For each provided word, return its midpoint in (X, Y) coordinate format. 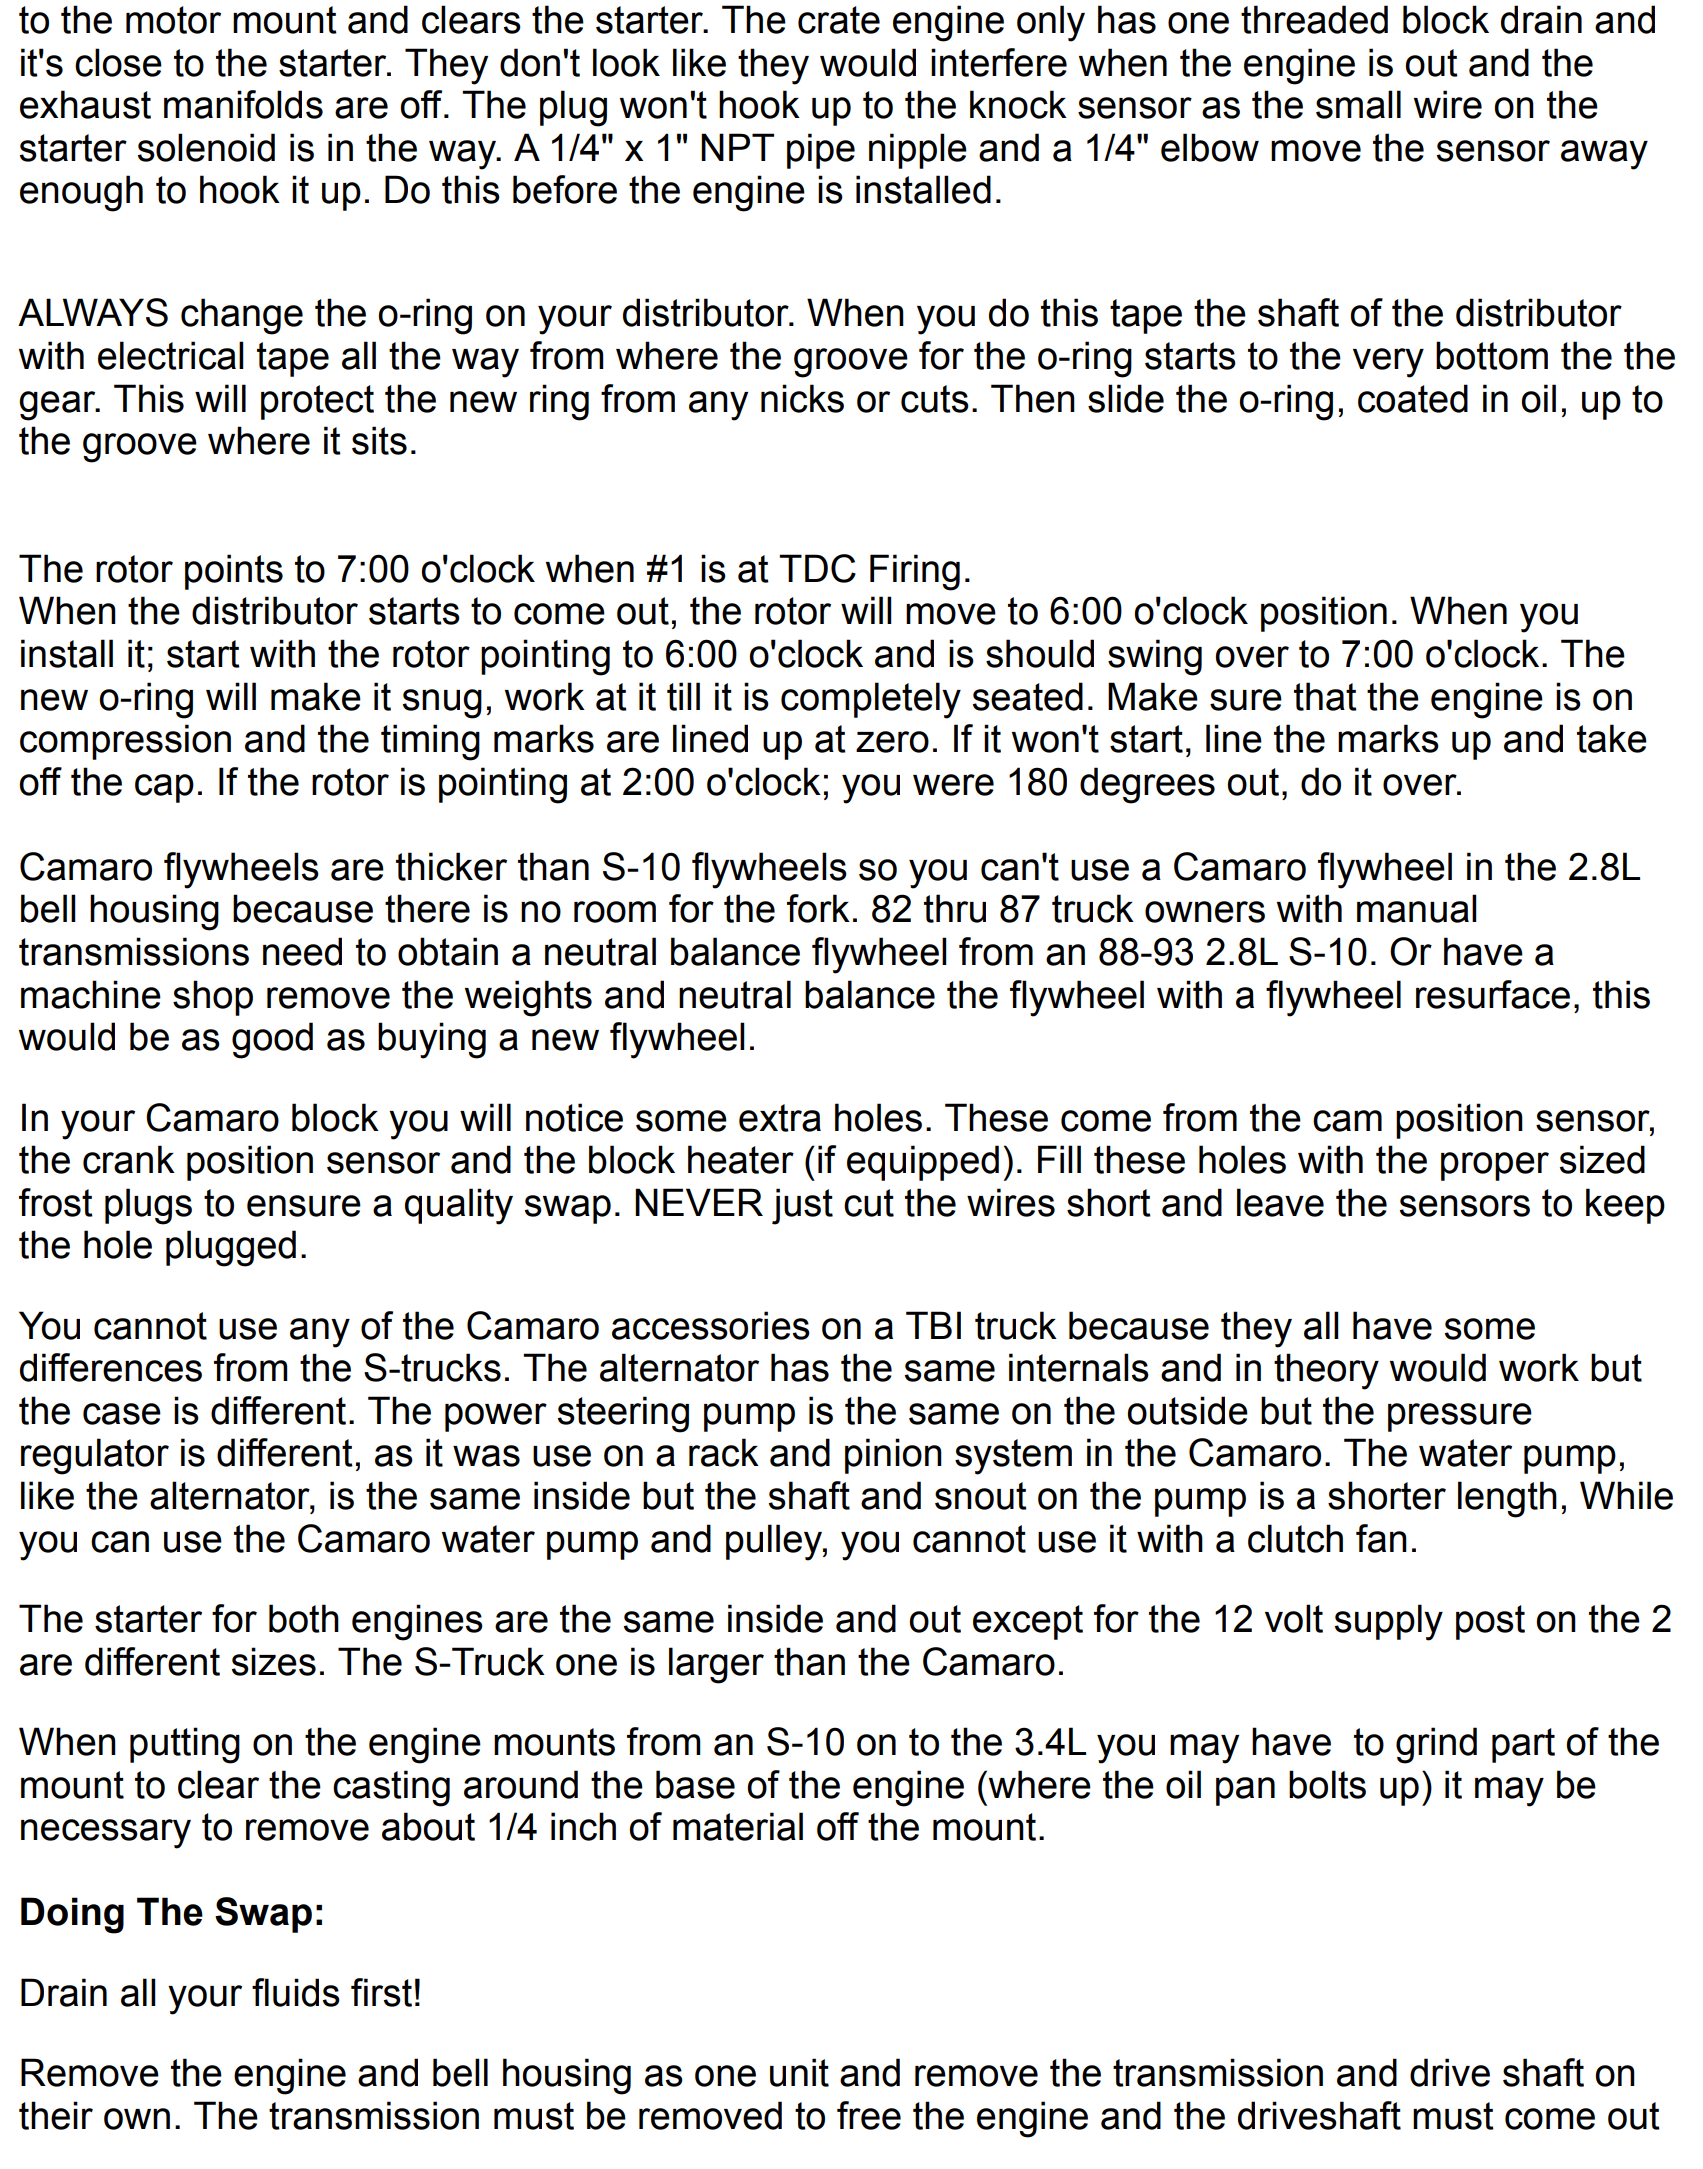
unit (799, 2072)
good (272, 1040)
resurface (1493, 994)
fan (1381, 1538)
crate (839, 20)
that (1325, 696)
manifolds (243, 104)
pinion (893, 1456)
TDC (817, 568)
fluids (296, 1992)
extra (780, 1118)
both (304, 1618)
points (234, 572)
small (1358, 104)
